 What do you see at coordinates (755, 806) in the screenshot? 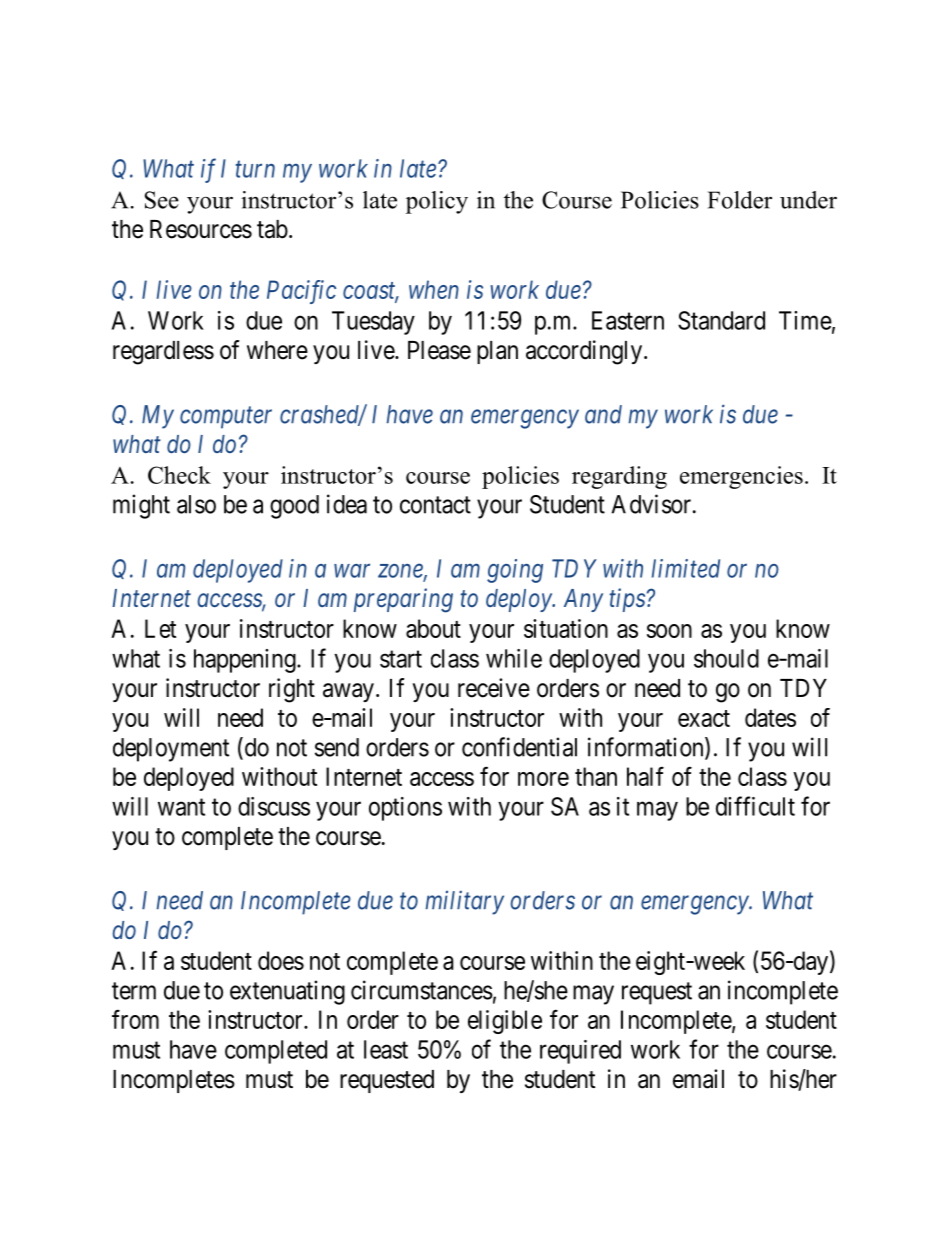
I see `difficult` at bounding box center [755, 806].
